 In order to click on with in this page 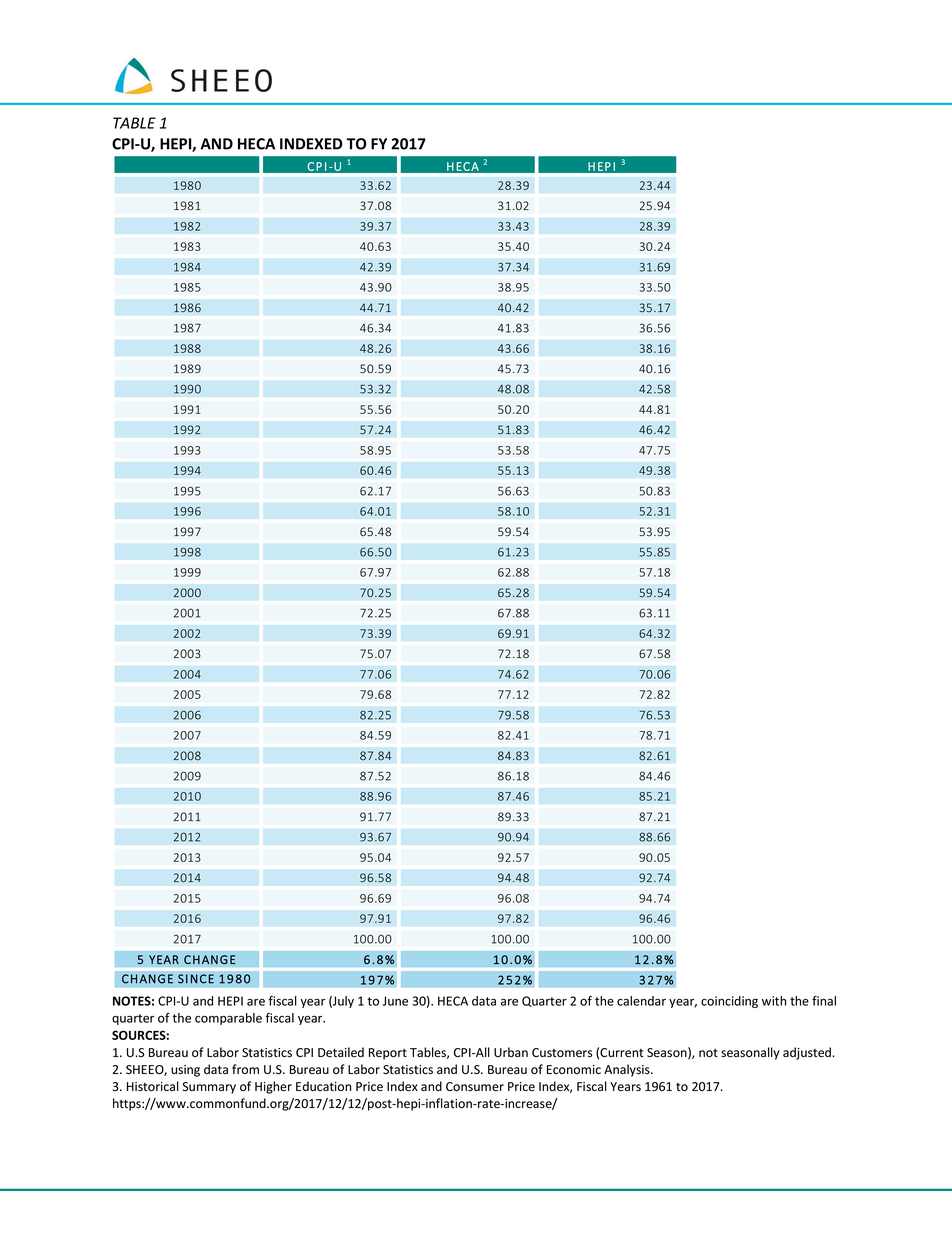, I will do `click(774, 1001)`.
